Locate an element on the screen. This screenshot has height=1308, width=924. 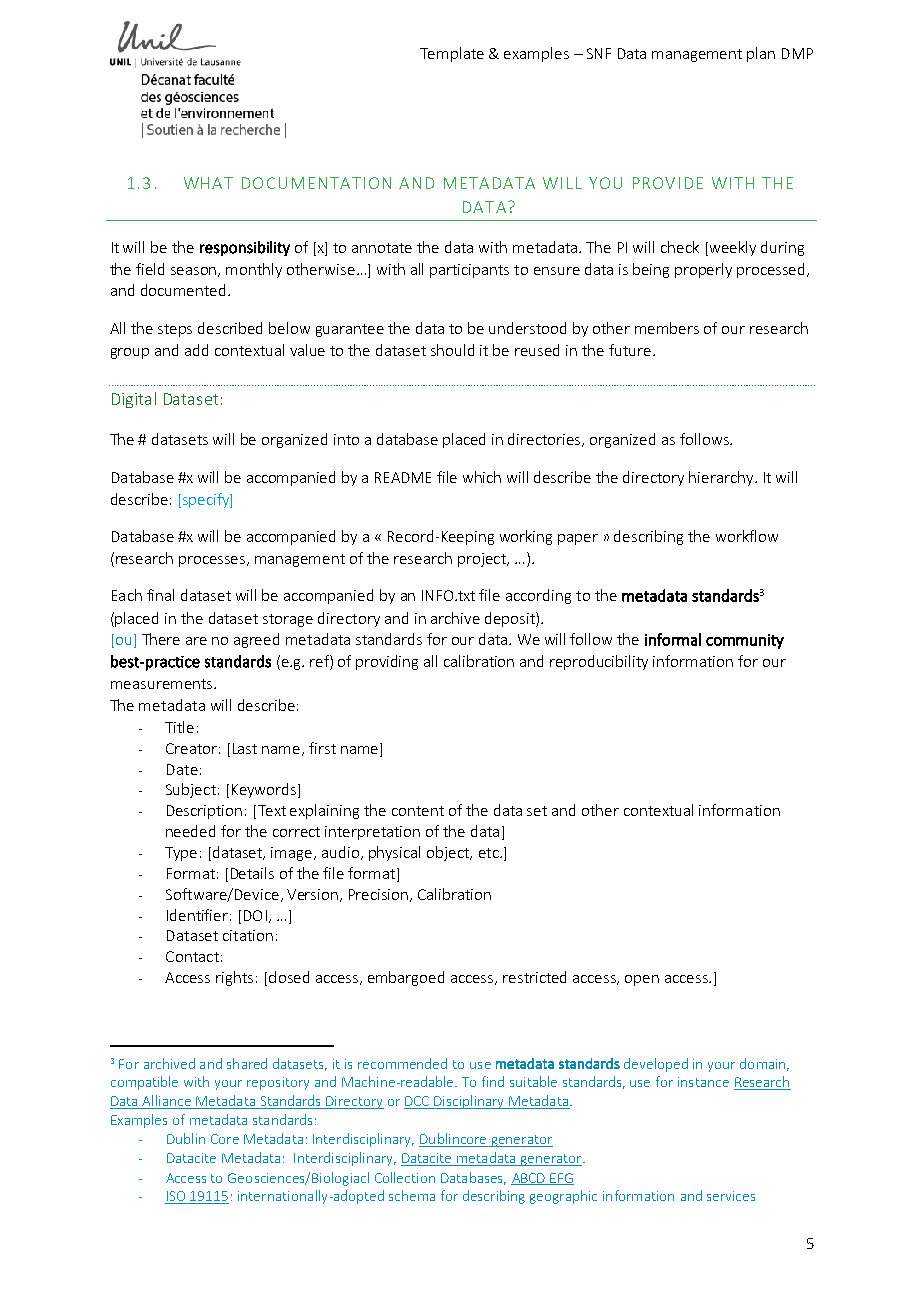
WHAT is located at coordinates (208, 183).
